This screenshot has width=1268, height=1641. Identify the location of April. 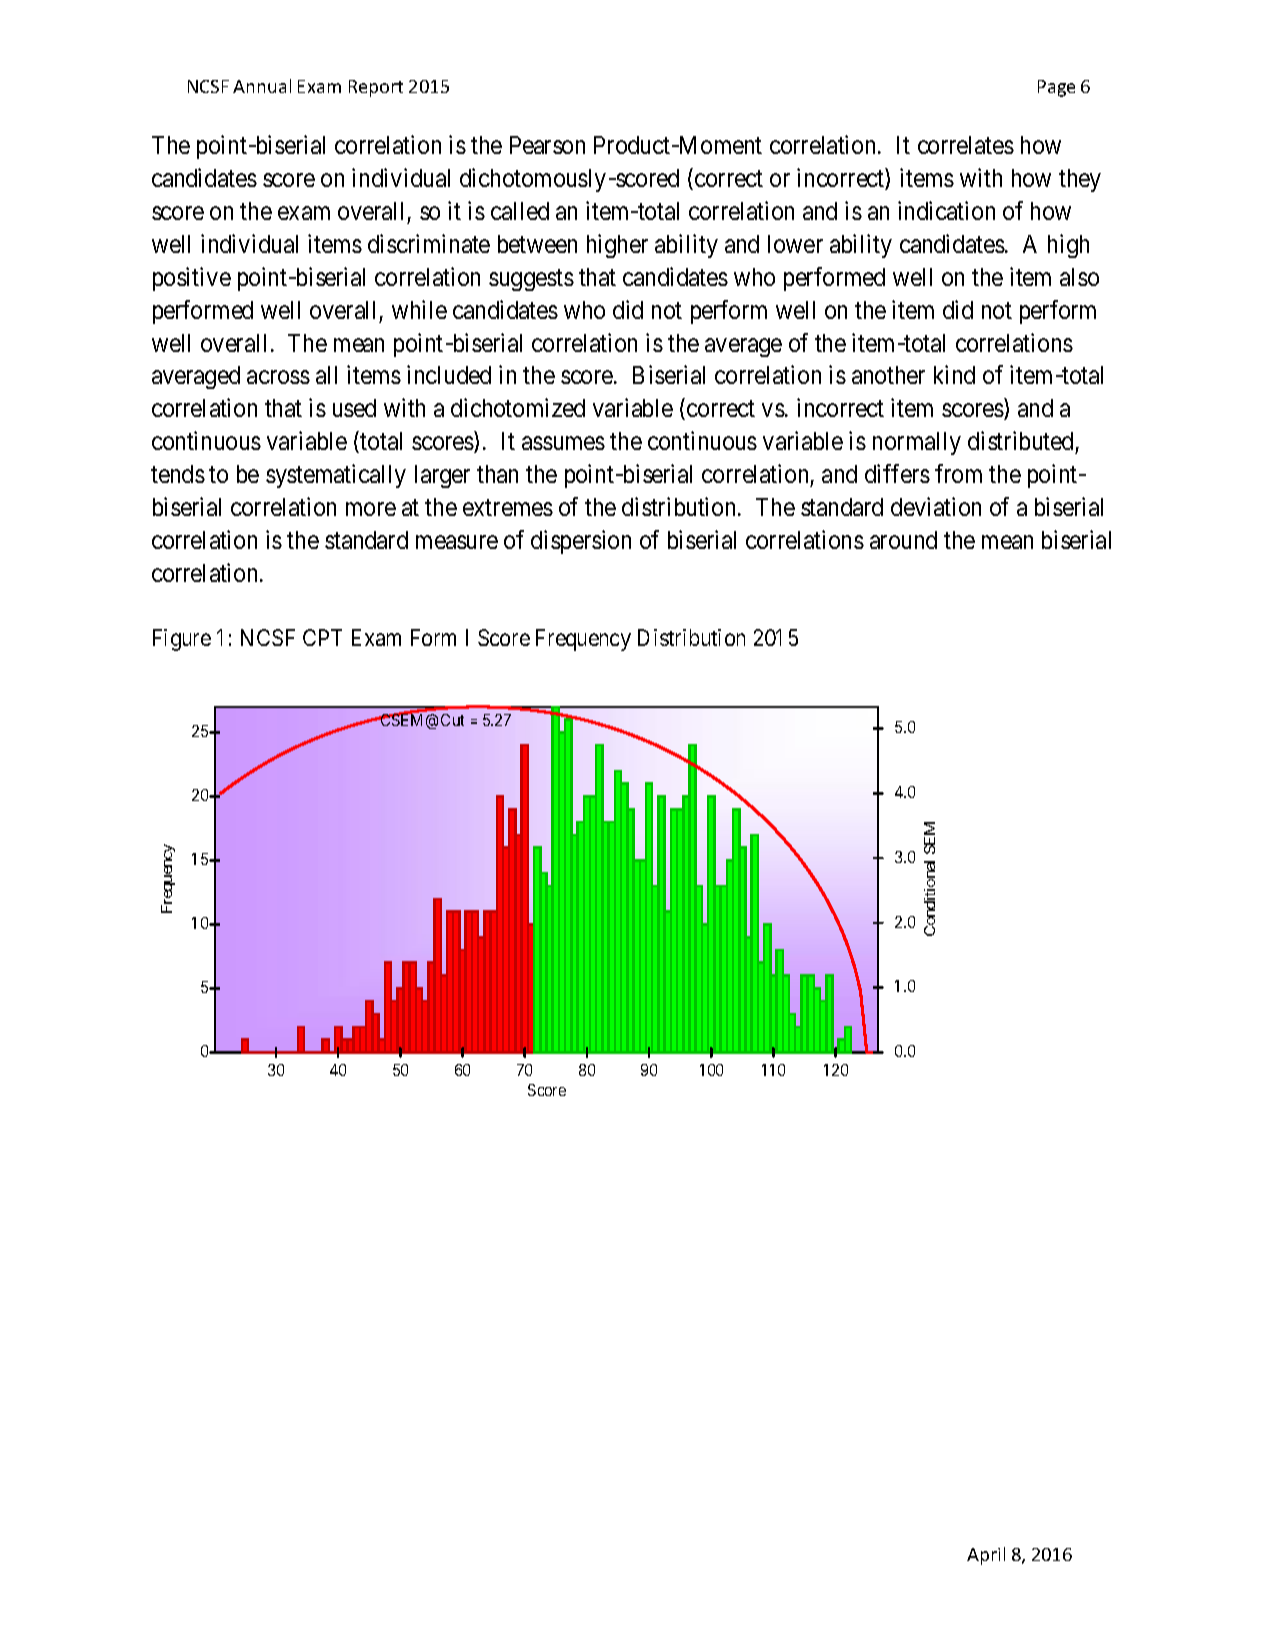
(986, 1556).
